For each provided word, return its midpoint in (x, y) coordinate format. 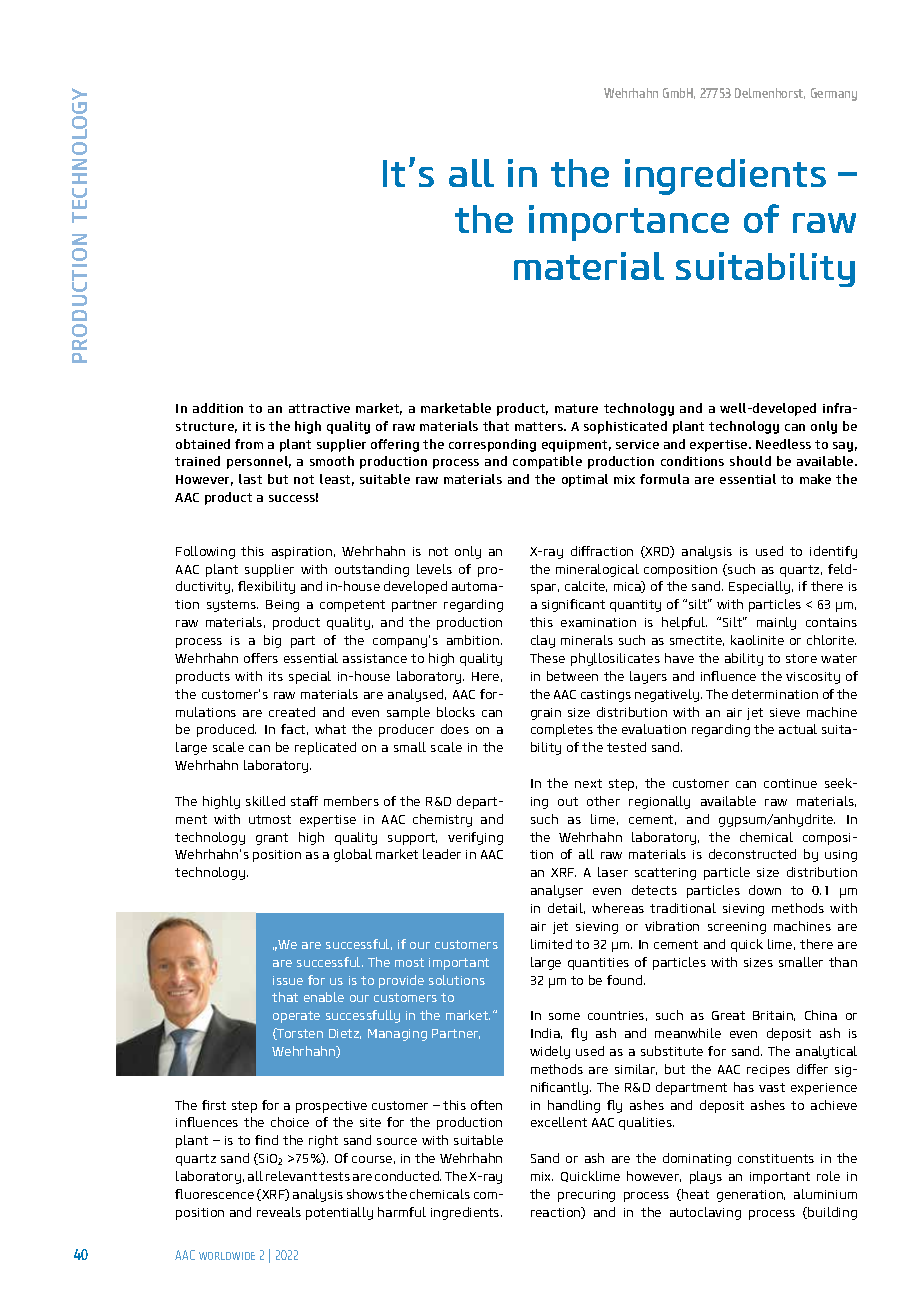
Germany (834, 94)
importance (629, 223)
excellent (559, 1122)
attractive (319, 408)
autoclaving (705, 1213)
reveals (279, 1212)
